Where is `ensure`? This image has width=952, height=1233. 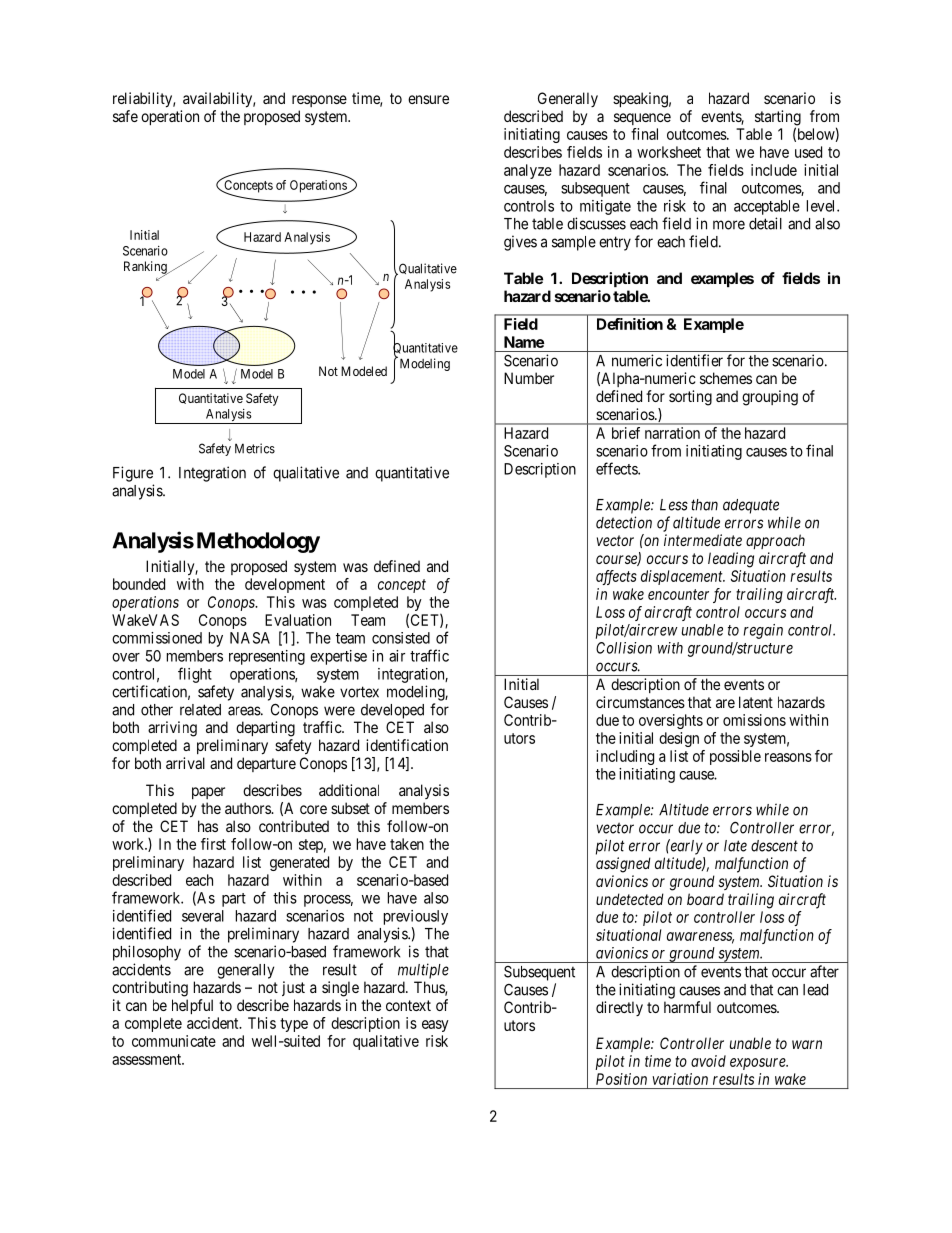
ensure is located at coordinates (428, 99).
